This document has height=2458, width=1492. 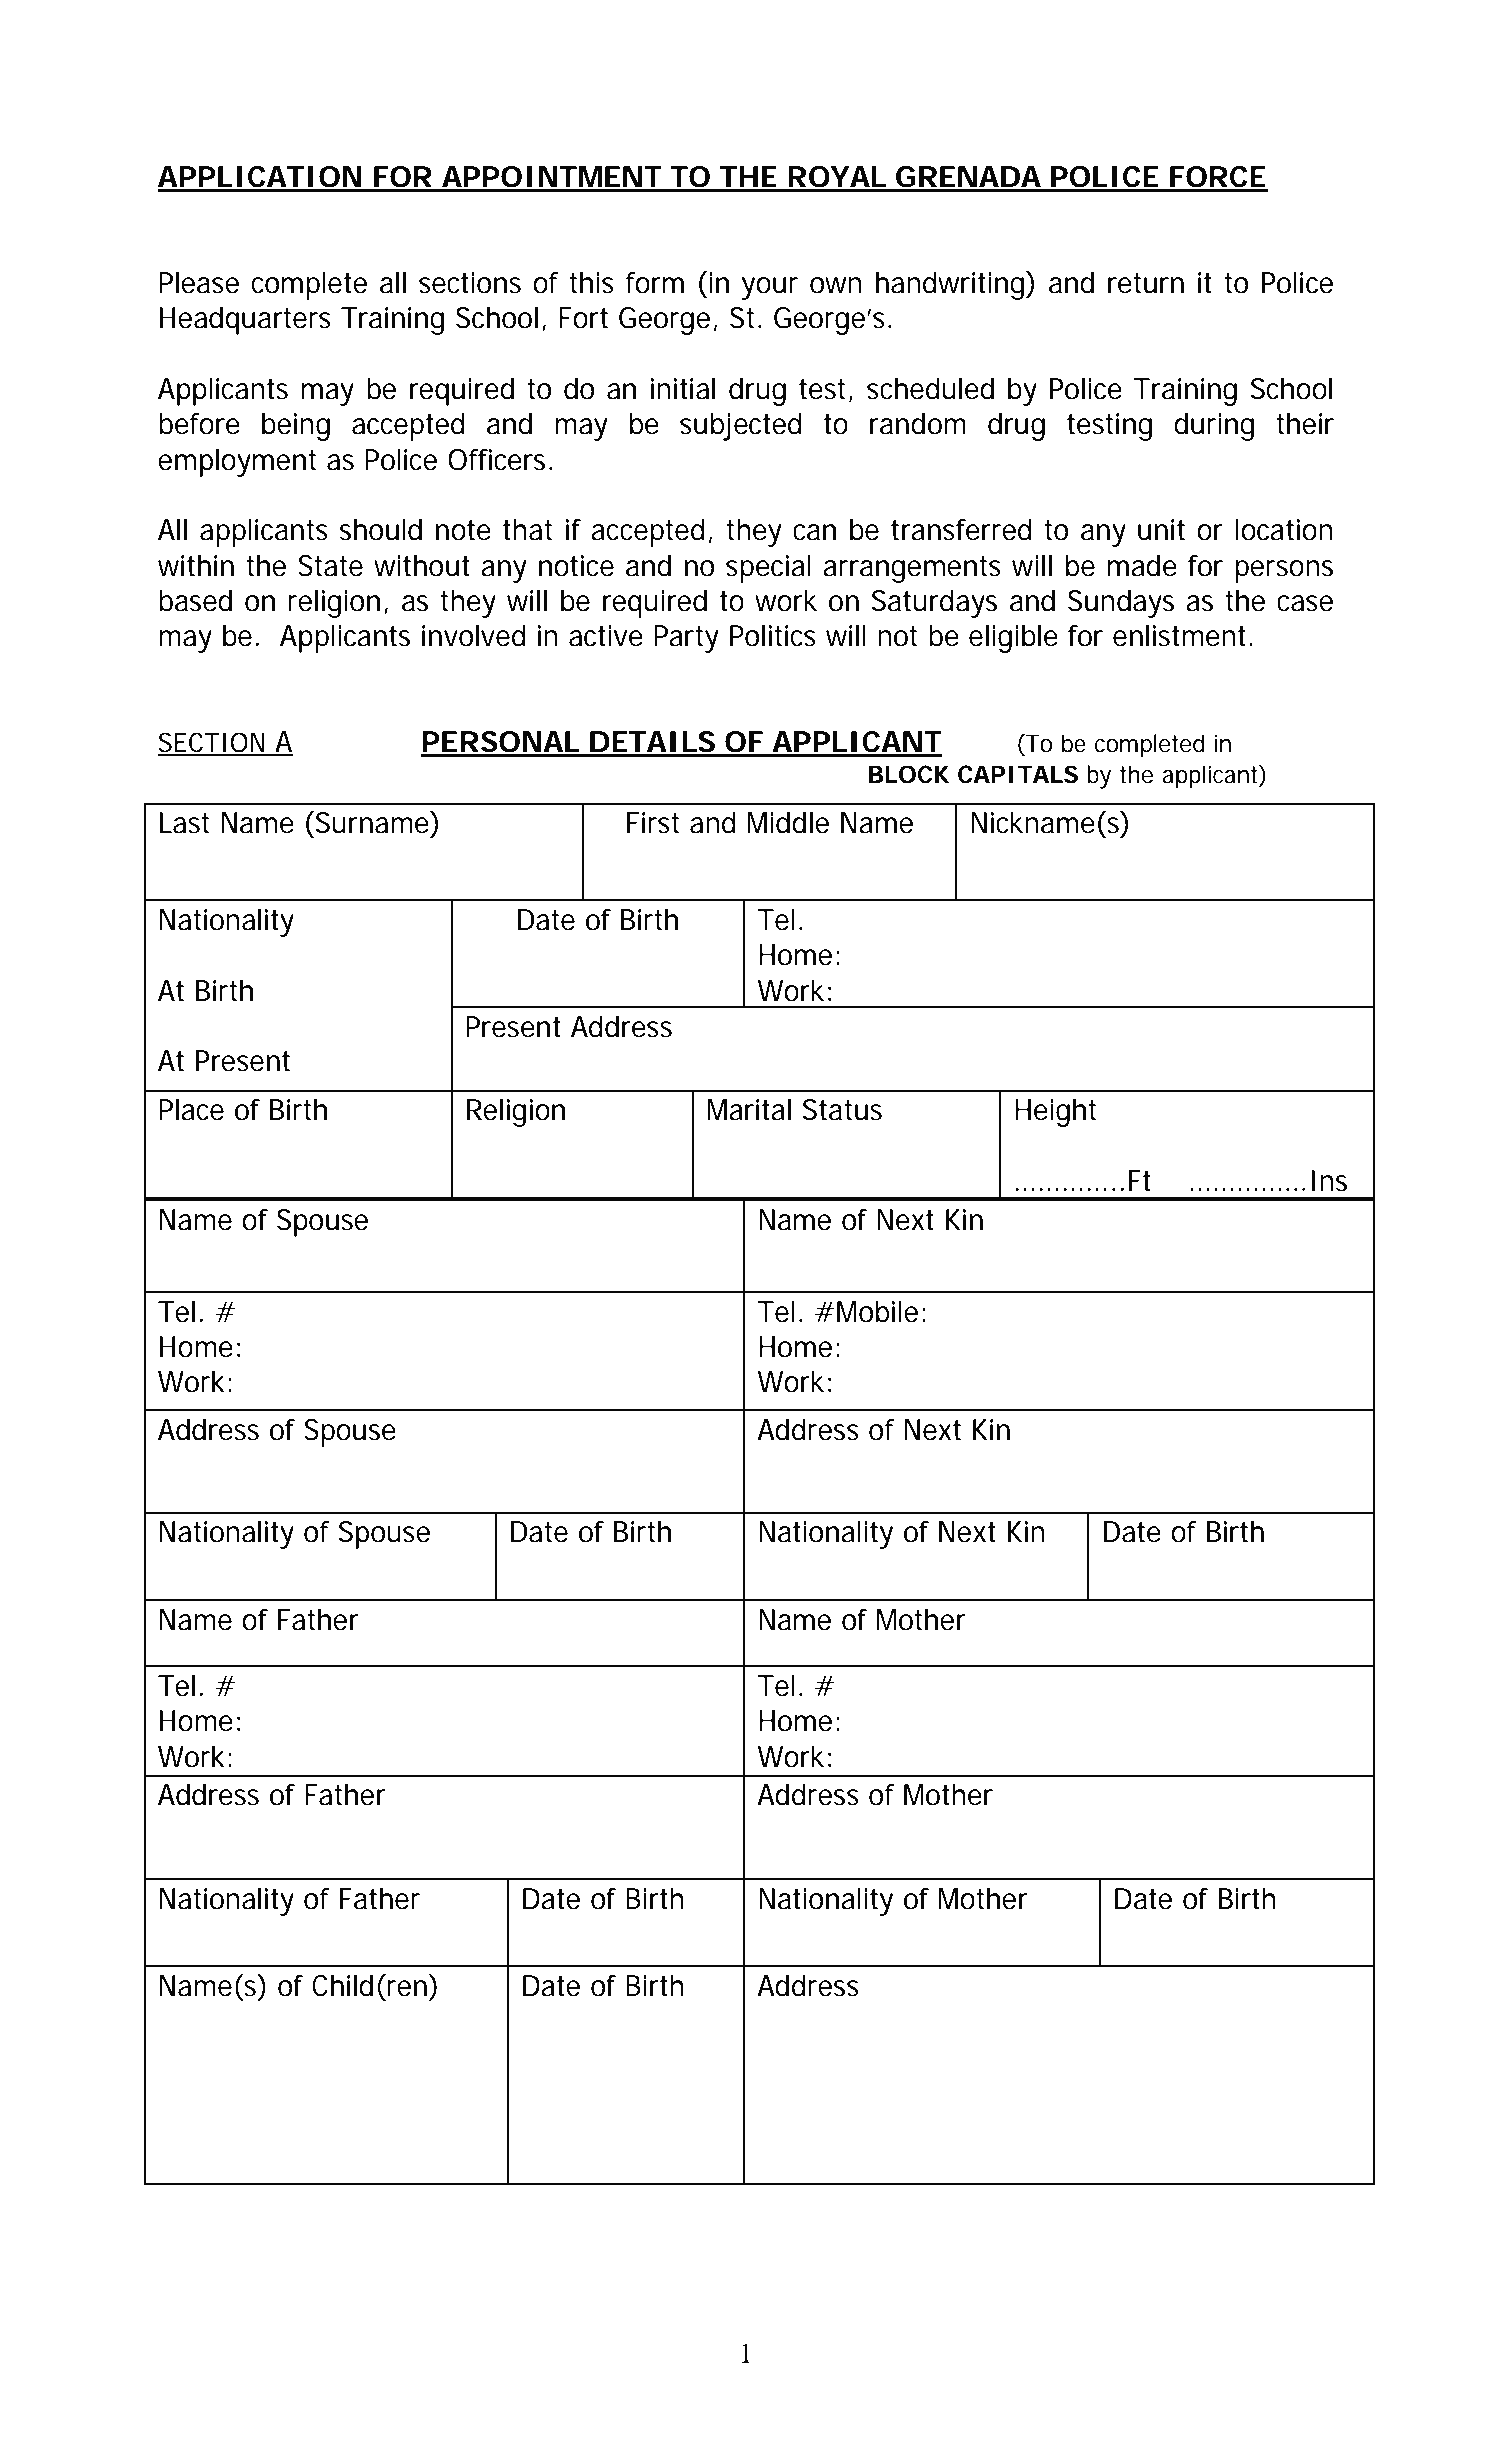 I want to click on Place, so click(x=191, y=1110).
